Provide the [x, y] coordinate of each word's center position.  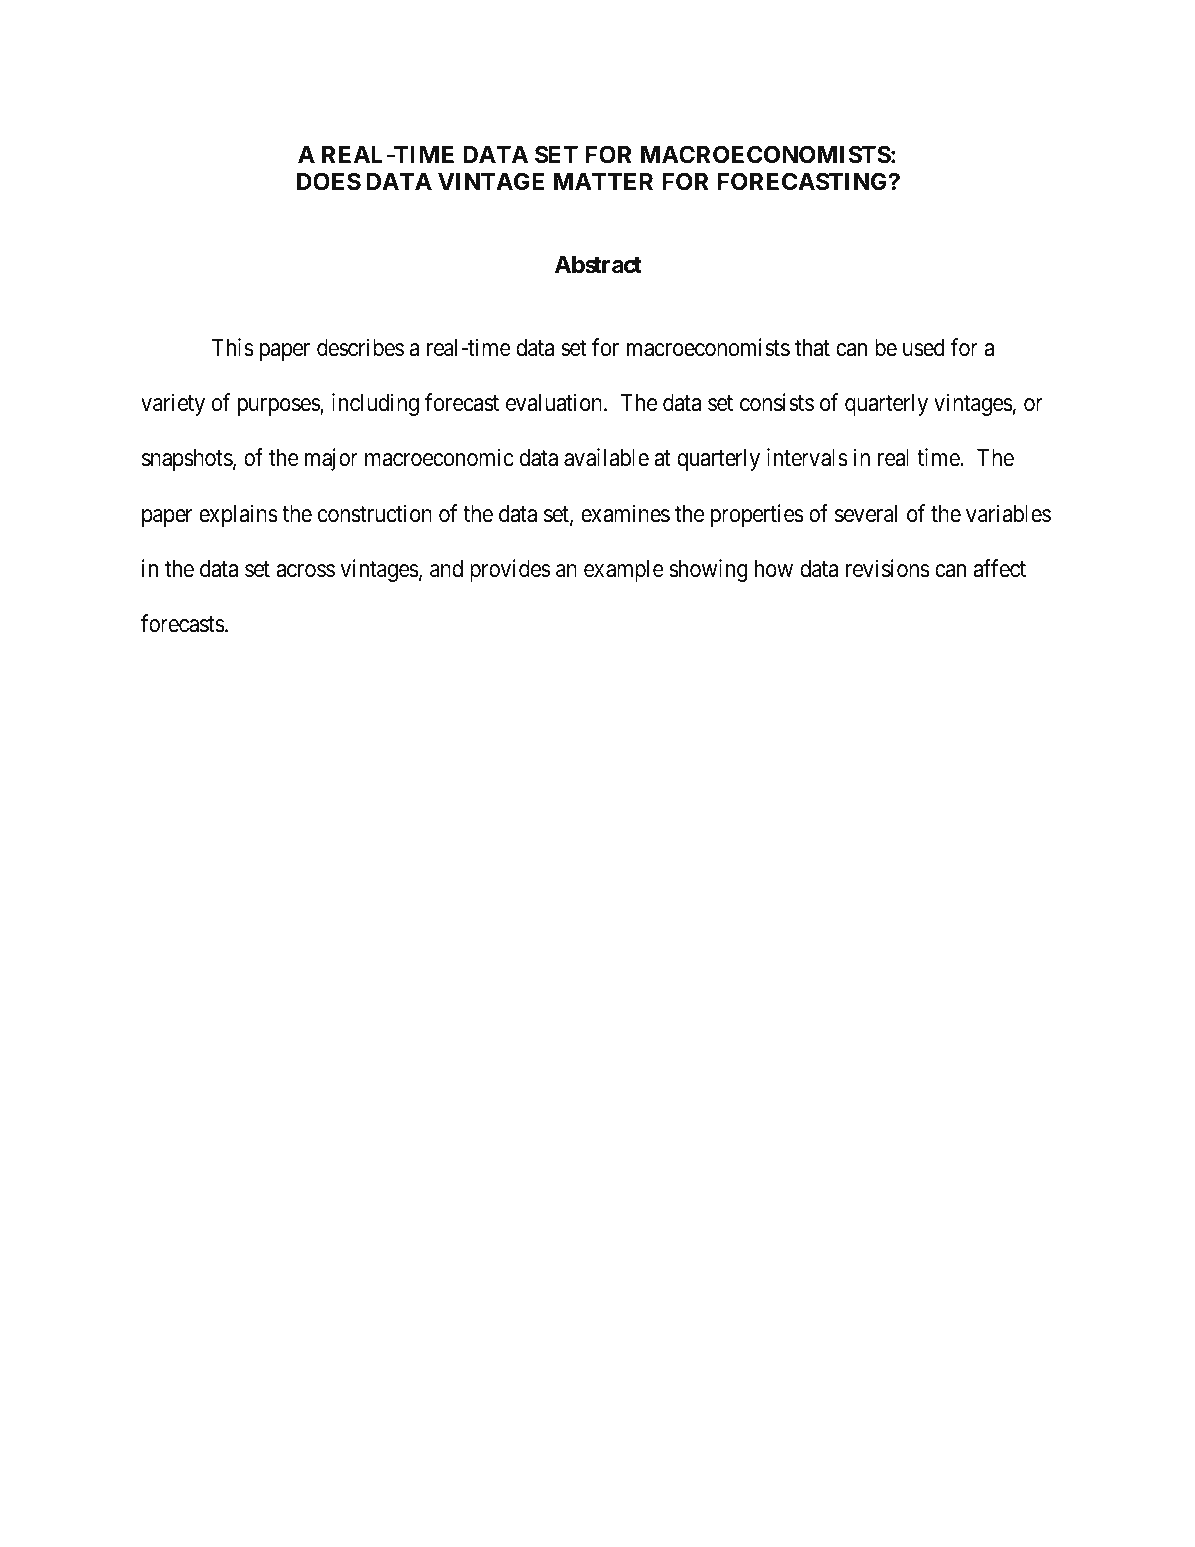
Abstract [598, 265]
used [923, 348]
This [233, 347]
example [624, 571]
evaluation [555, 402]
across [305, 571]
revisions [888, 568]
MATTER [603, 181]
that [812, 348]
